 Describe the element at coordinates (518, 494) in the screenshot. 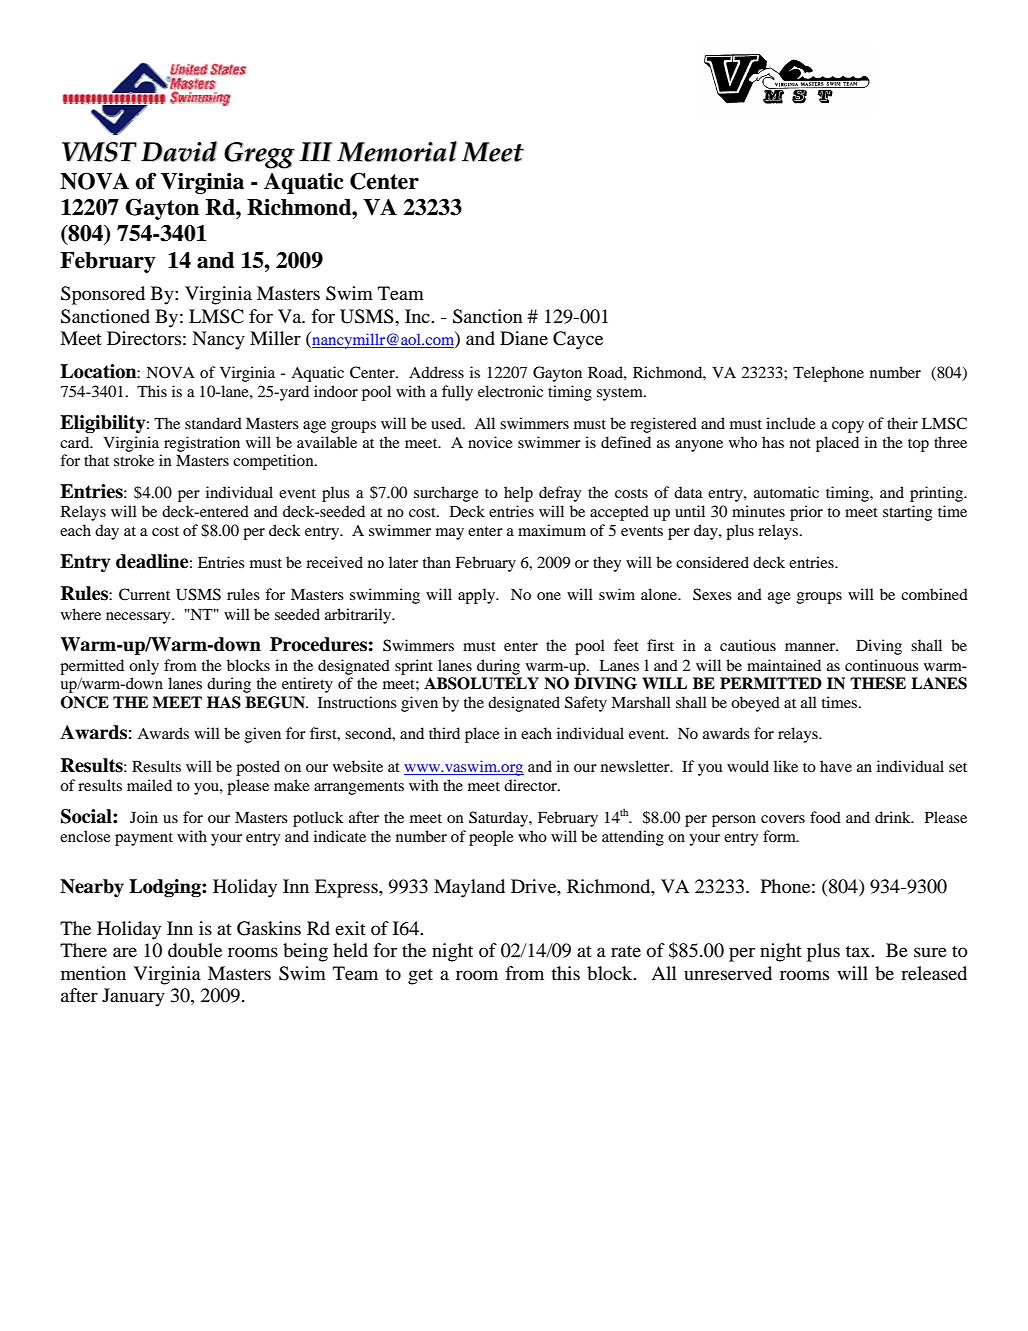

I see `help` at that location.
